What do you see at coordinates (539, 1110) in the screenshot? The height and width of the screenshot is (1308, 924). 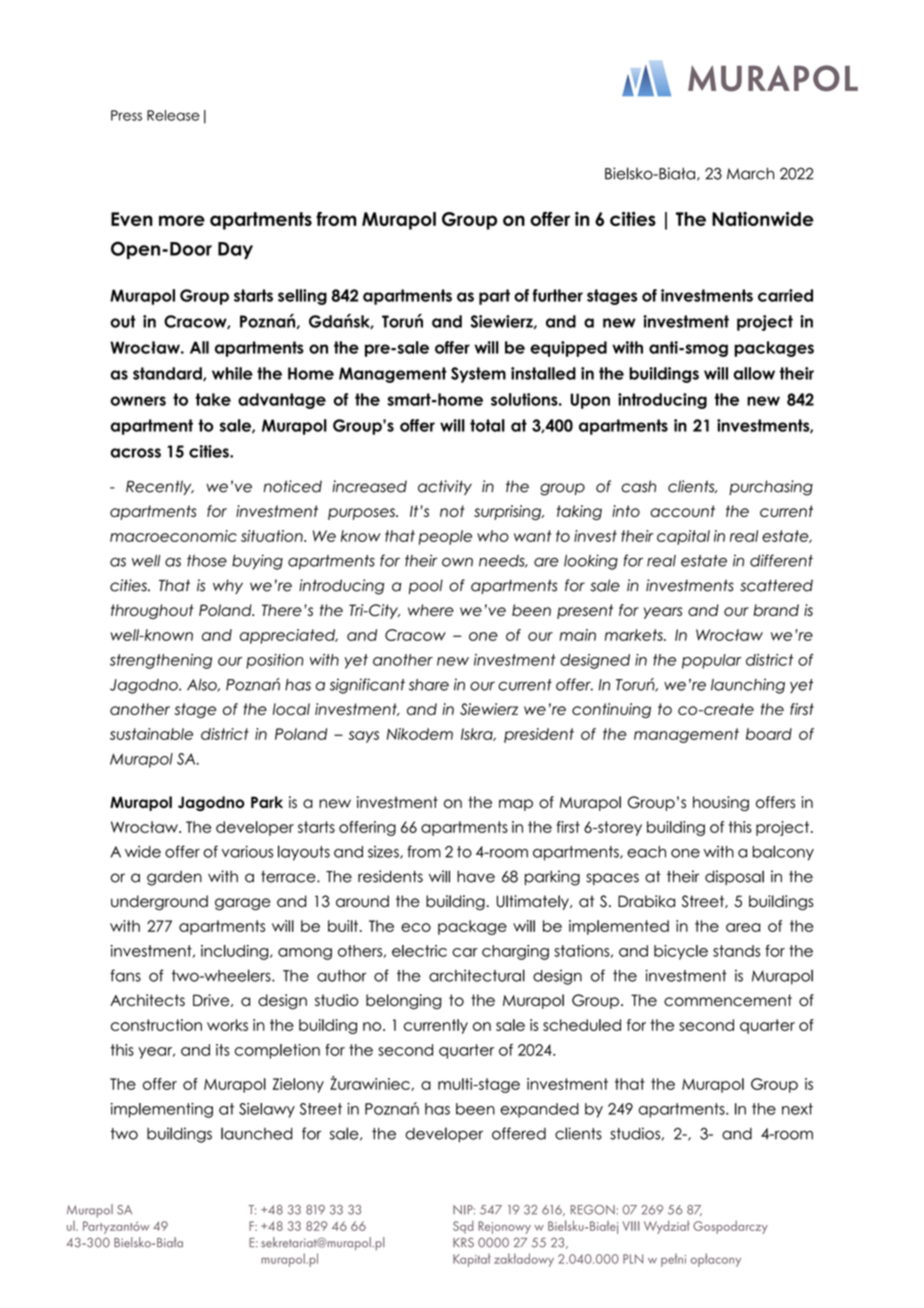 I see `expanded` at bounding box center [539, 1110].
